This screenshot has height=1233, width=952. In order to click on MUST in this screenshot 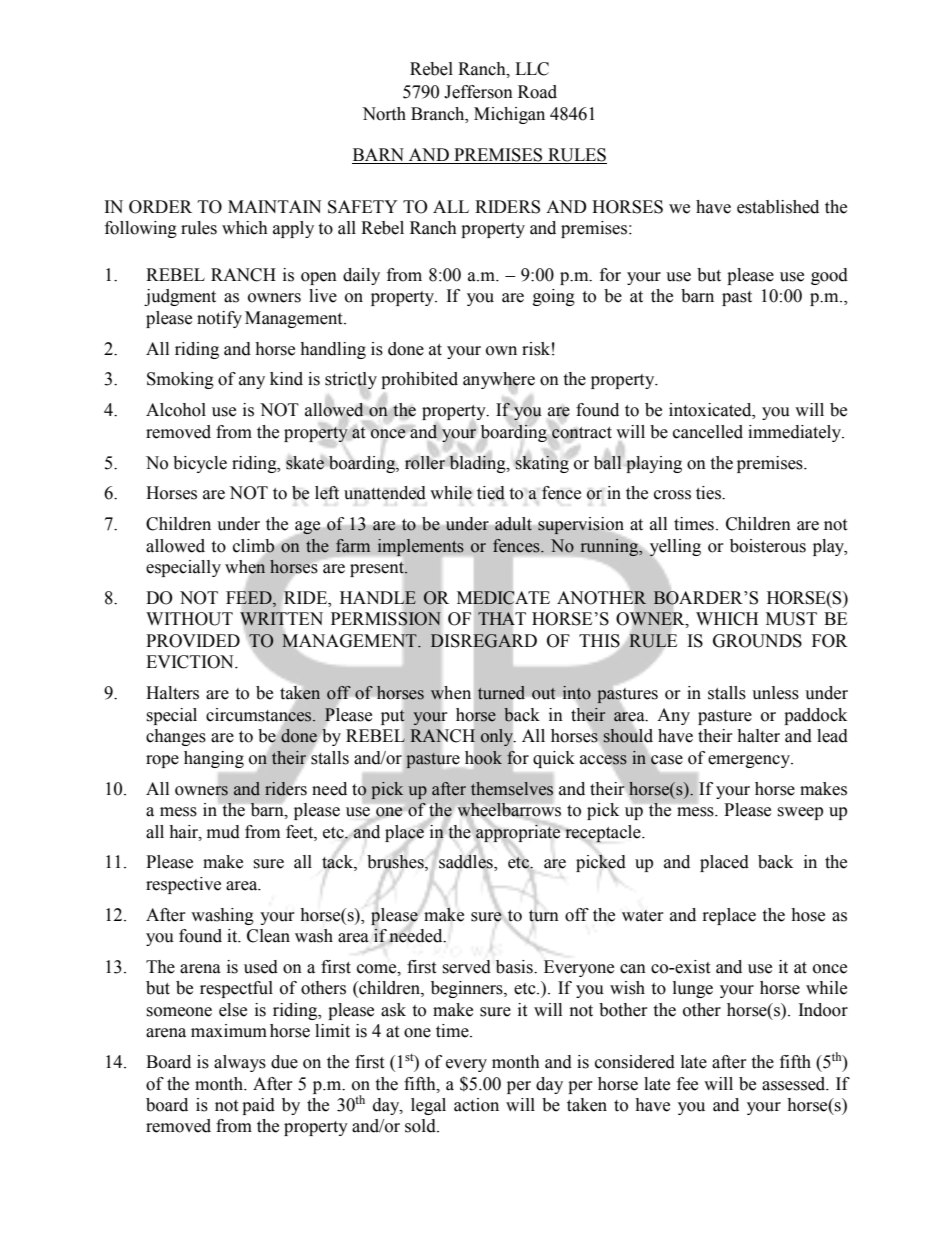, I will do `click(791, 619)`.
